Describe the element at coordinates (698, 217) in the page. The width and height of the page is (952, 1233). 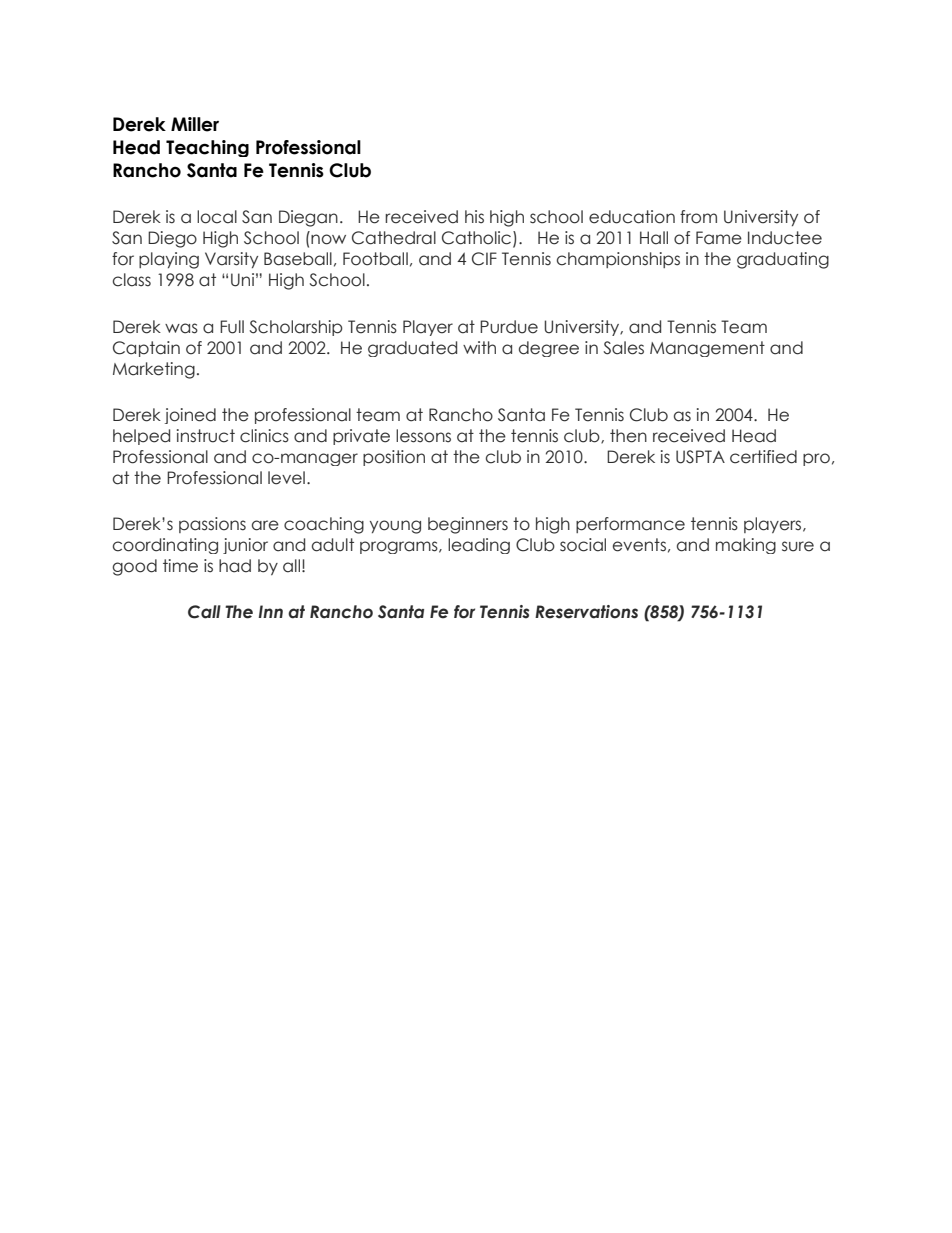
I see `from` at that location.
